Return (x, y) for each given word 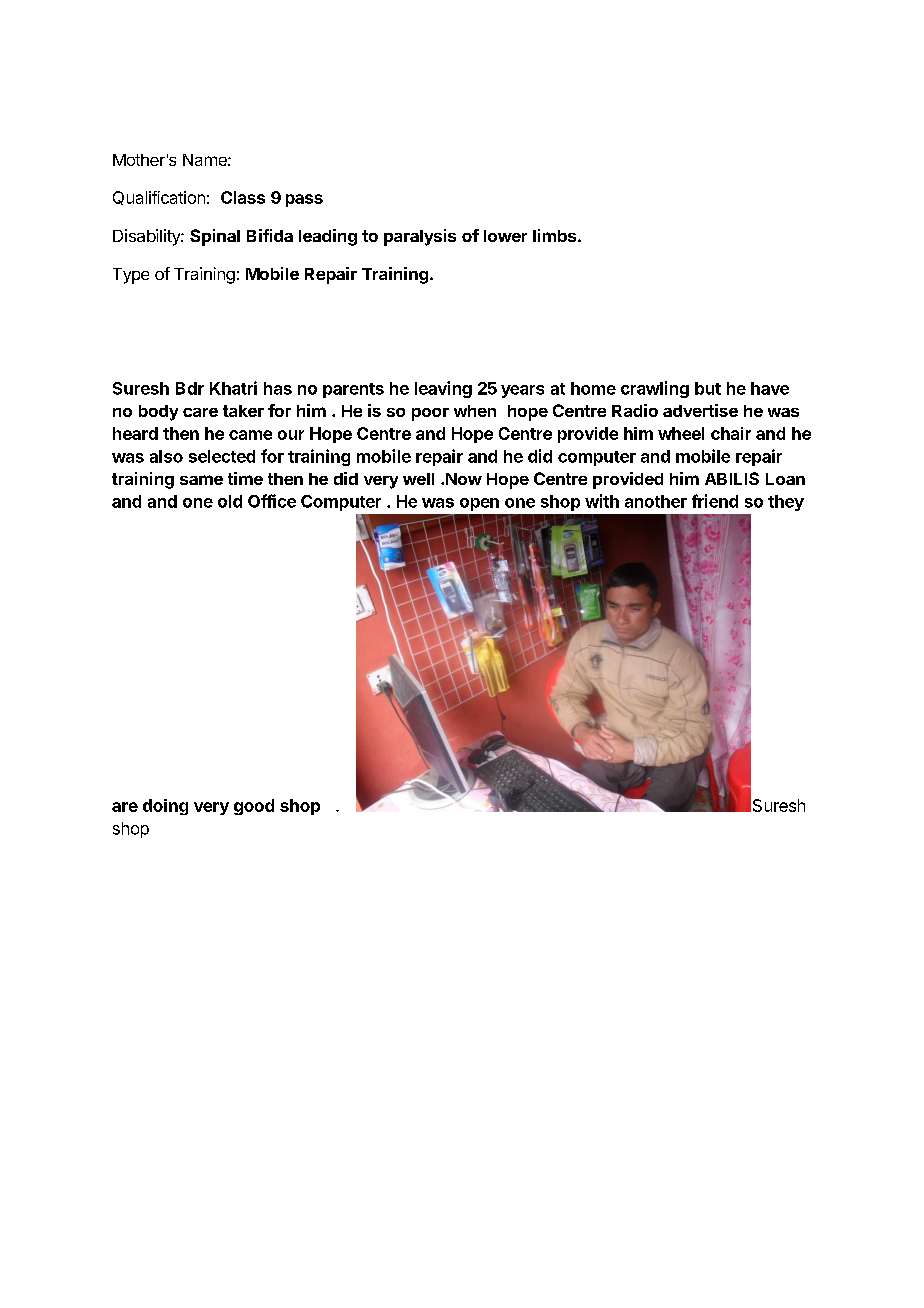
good (254, 807)
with (602, 501)
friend (715, 501)
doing (165, 807)
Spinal (215, 237)
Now (464, 479)
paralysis (420, 237)
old (230, 501)
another (656, 501)
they (786, 503)
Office (272, 501)
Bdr (190, 388)
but (708, 388)
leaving (443, 389)
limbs (556, 235)
